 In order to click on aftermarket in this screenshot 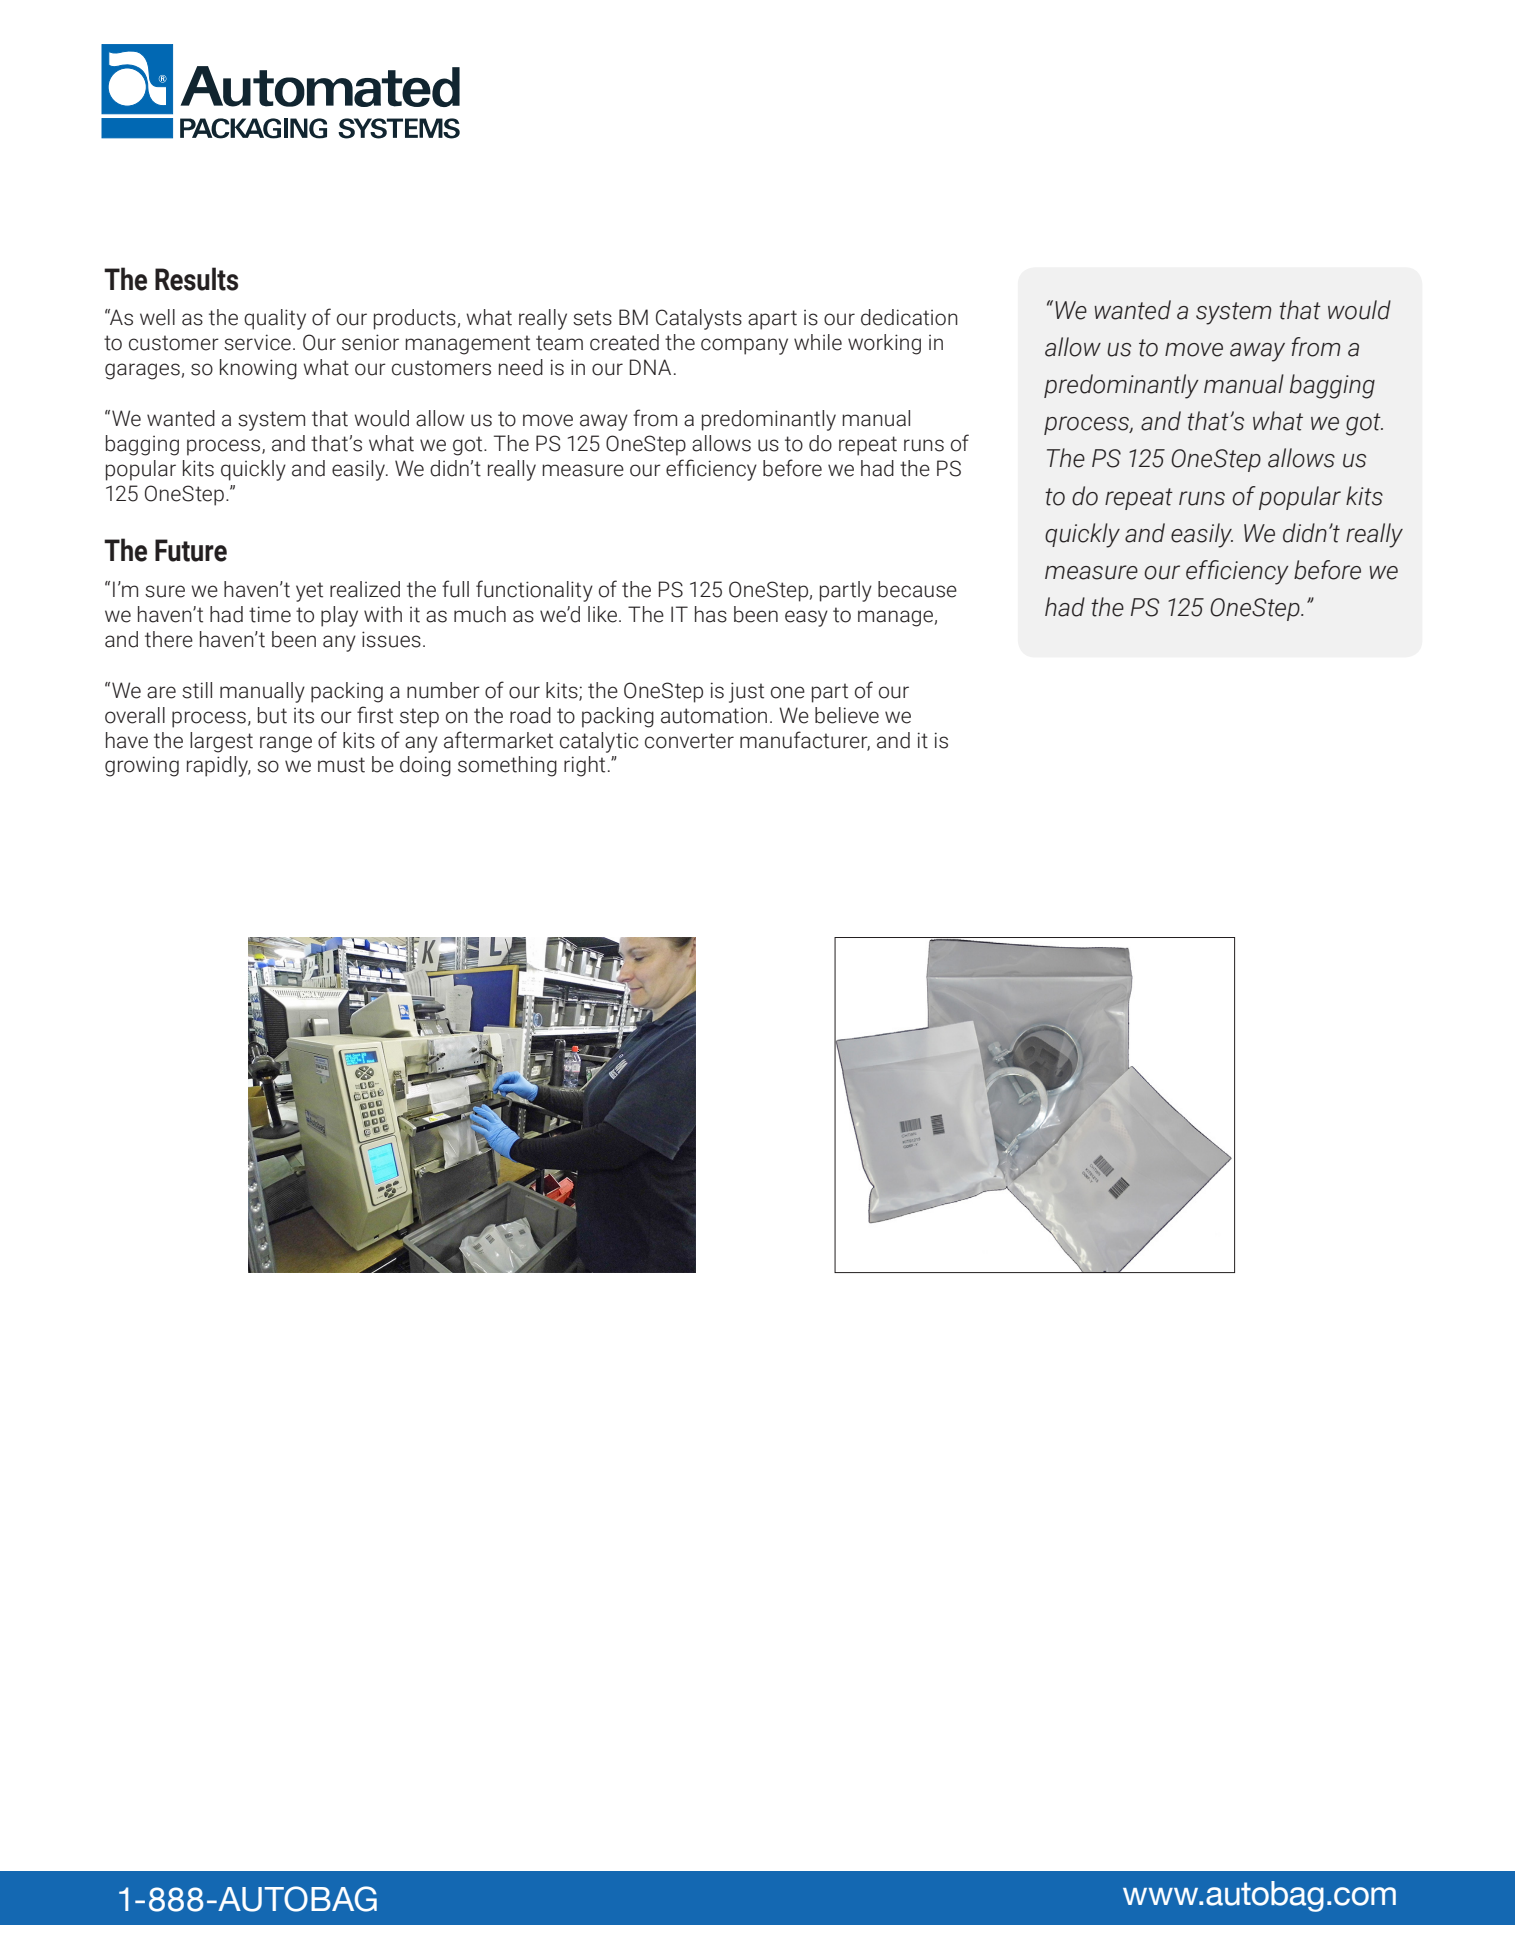, I will do `click(498, 740)`.
